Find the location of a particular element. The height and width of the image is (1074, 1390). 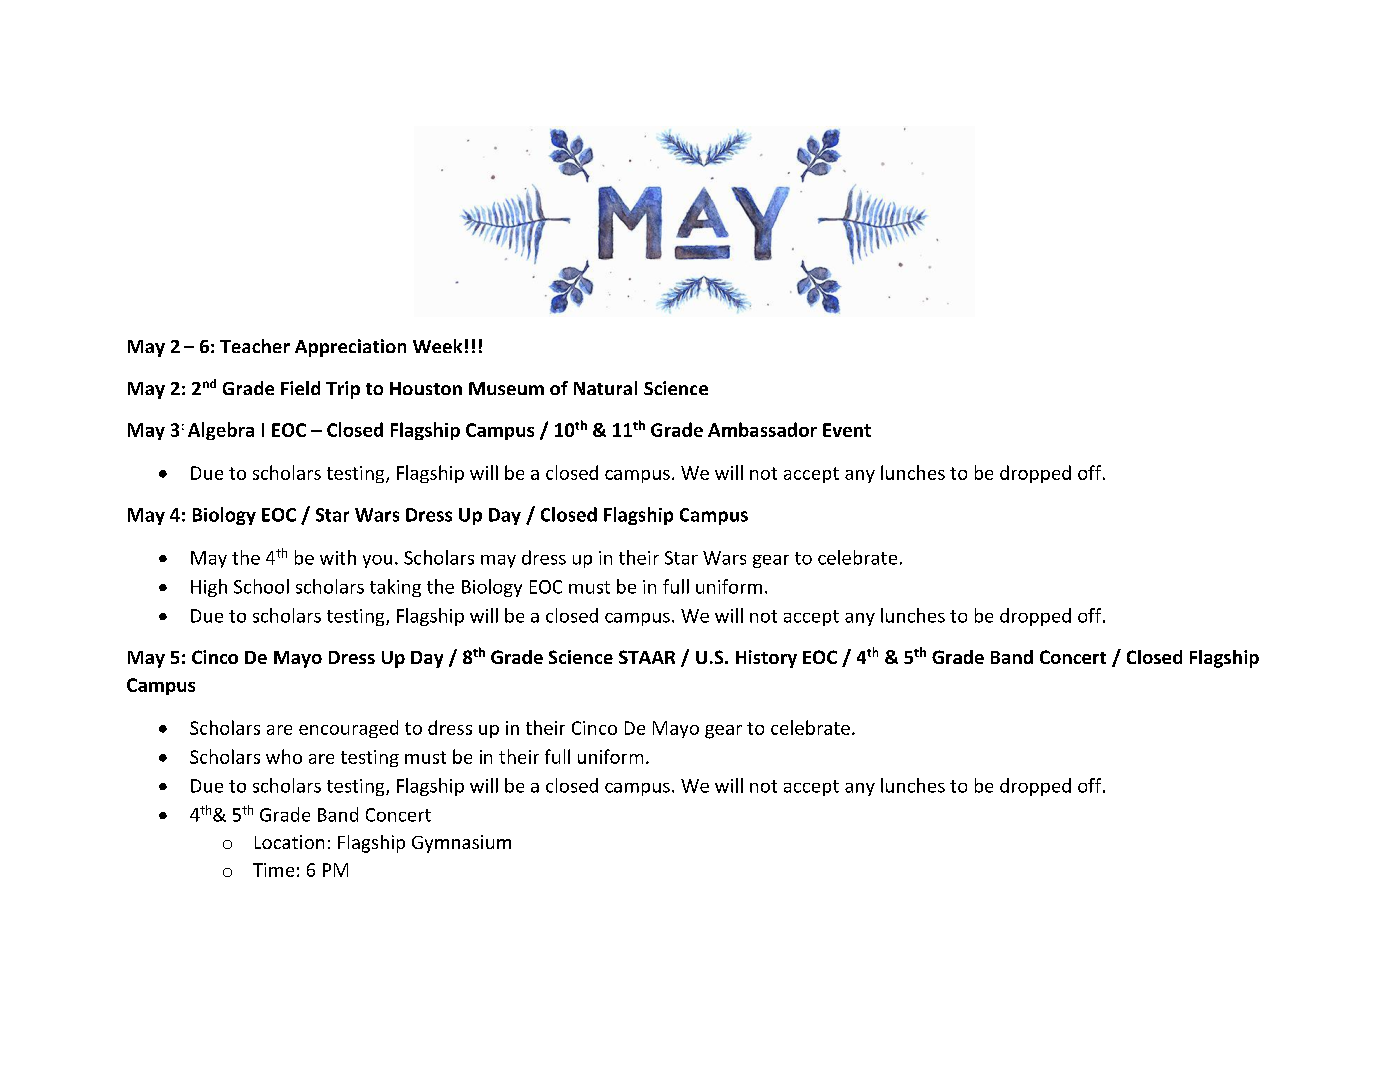

Ambassador is located at coordinates (762, 429).
